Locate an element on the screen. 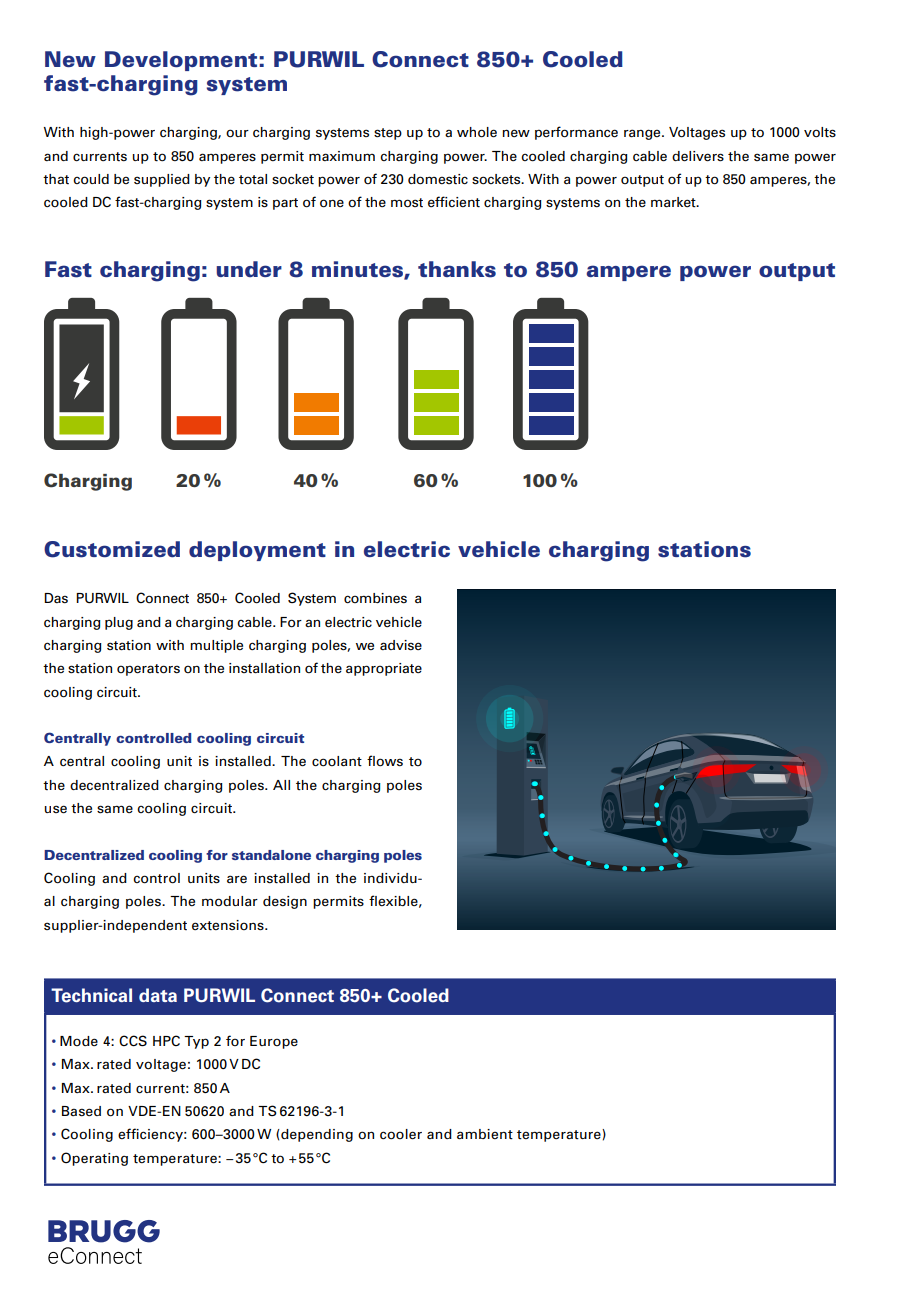 The height and width of the screenshot is (1308, 924). Customized is located at coordinates (112, 549).
